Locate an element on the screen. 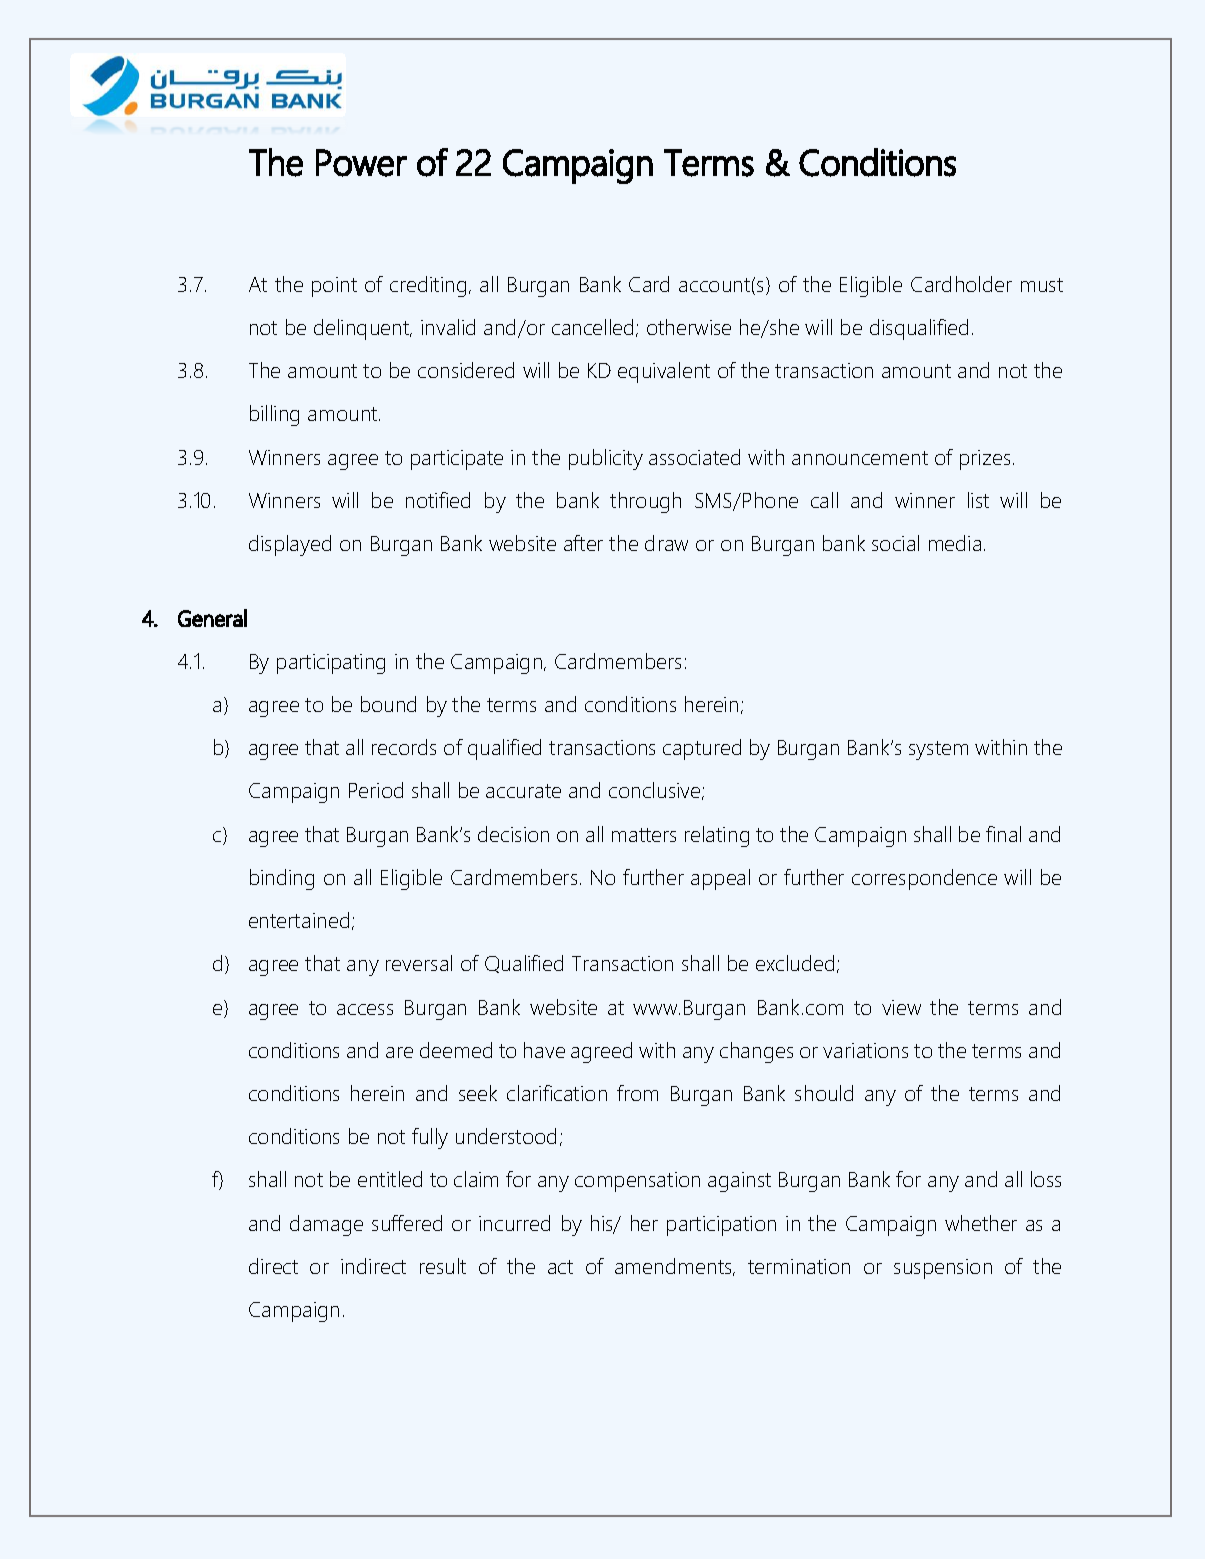 This screenshot has width=1205, height=1559. whether is located at coordinates (981, 1223).
